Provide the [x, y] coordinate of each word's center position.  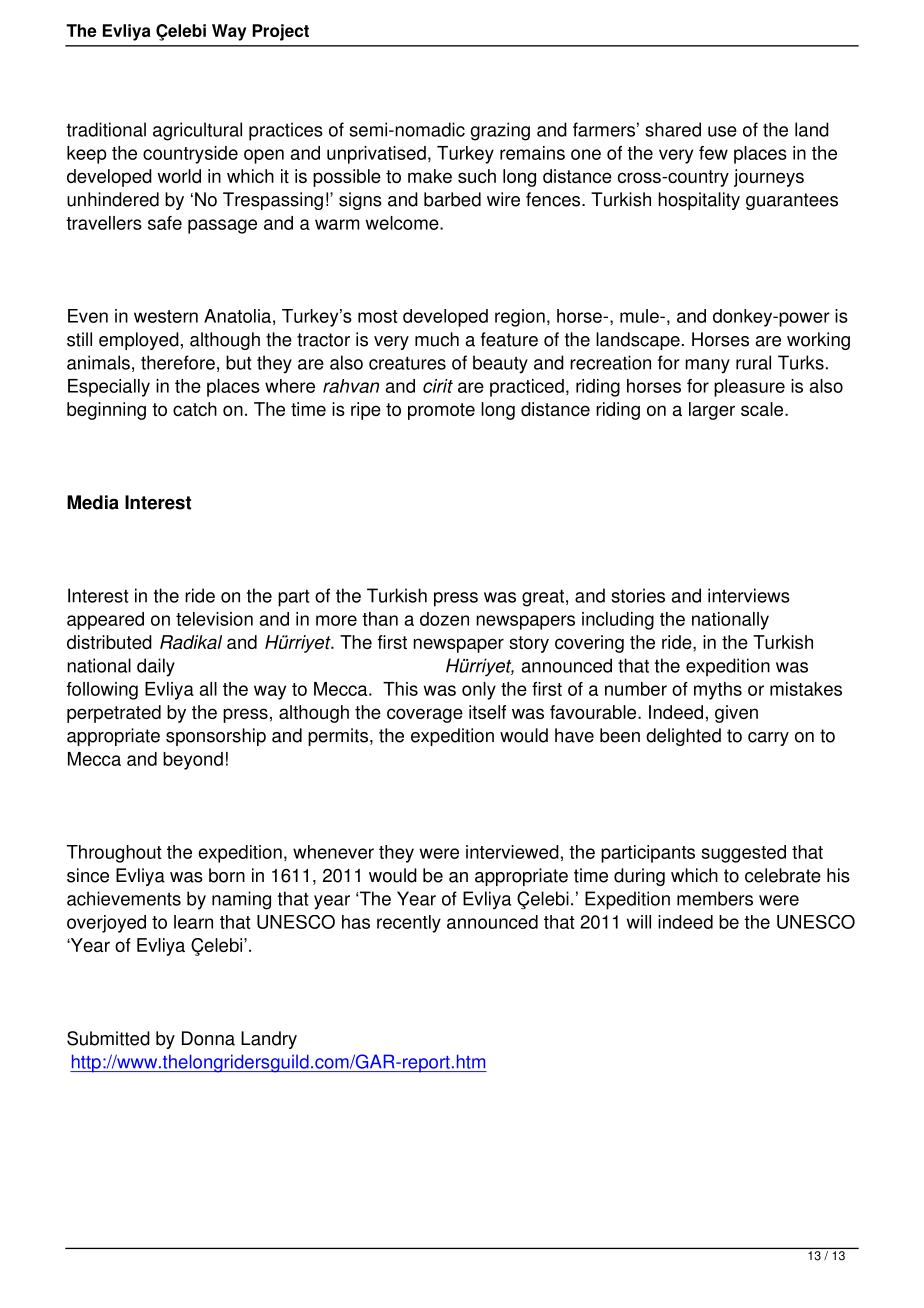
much [437, 339]
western [166, 316]
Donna [208, 1038]
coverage [425, 715]
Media [93, 502]
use [722, 131]
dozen [444, 619]
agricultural [197, 131]
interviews [749, 595]
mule [640, 316]
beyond [193, 761]
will [639, 922]
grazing [500, 131]
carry [768, 739]
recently [409, 924]
